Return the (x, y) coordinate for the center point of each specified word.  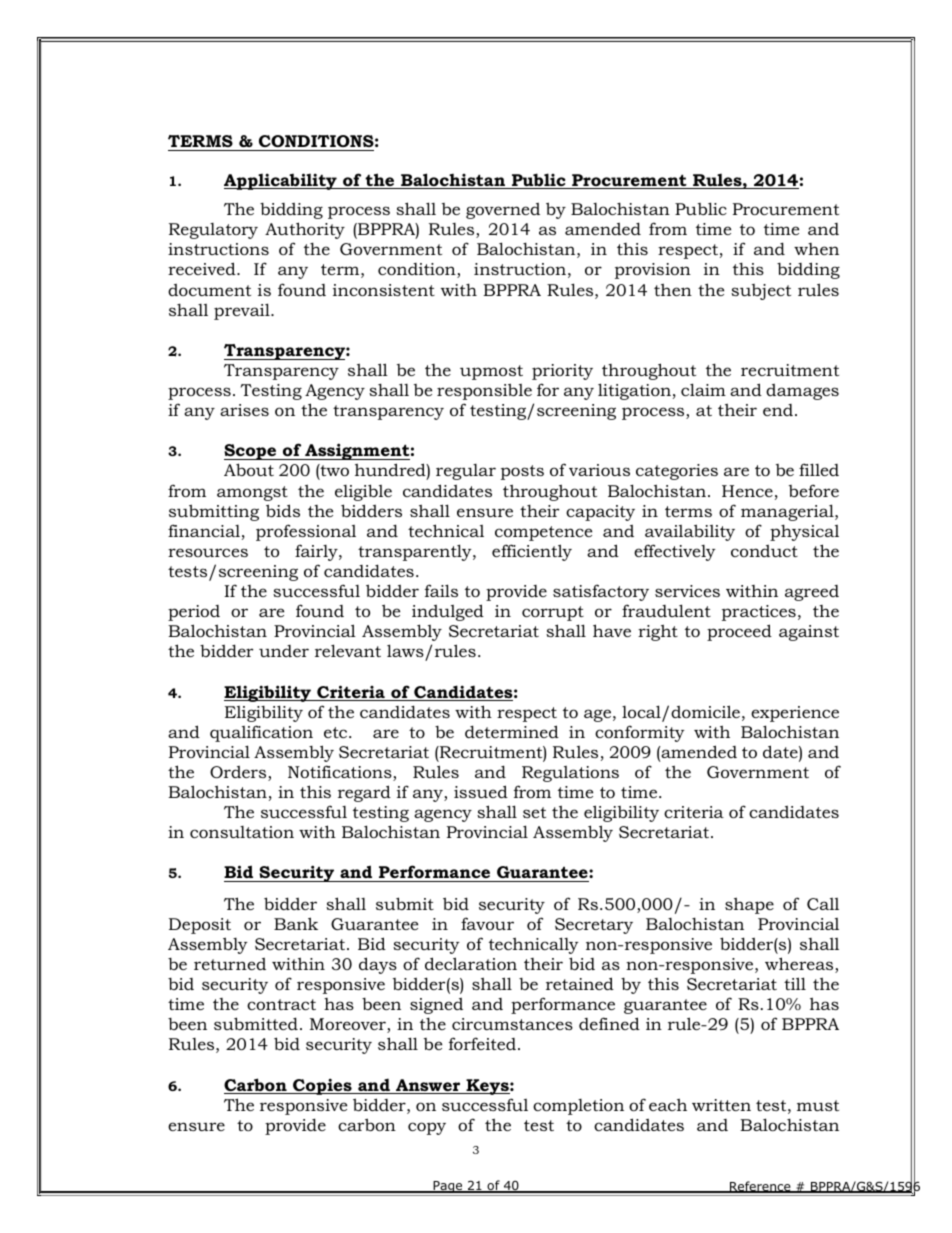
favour (487, 923)
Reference (760, 1187)
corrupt (553, 613)
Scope (251, 452)
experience (795, 714)
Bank (296, 923)
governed (503, 210)
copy (427, 1128)
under (284, 651)
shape (749, 905)
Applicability (281, 181)
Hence (747, 491)
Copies (322, 1086)
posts (522, 472)
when (816, 249)
